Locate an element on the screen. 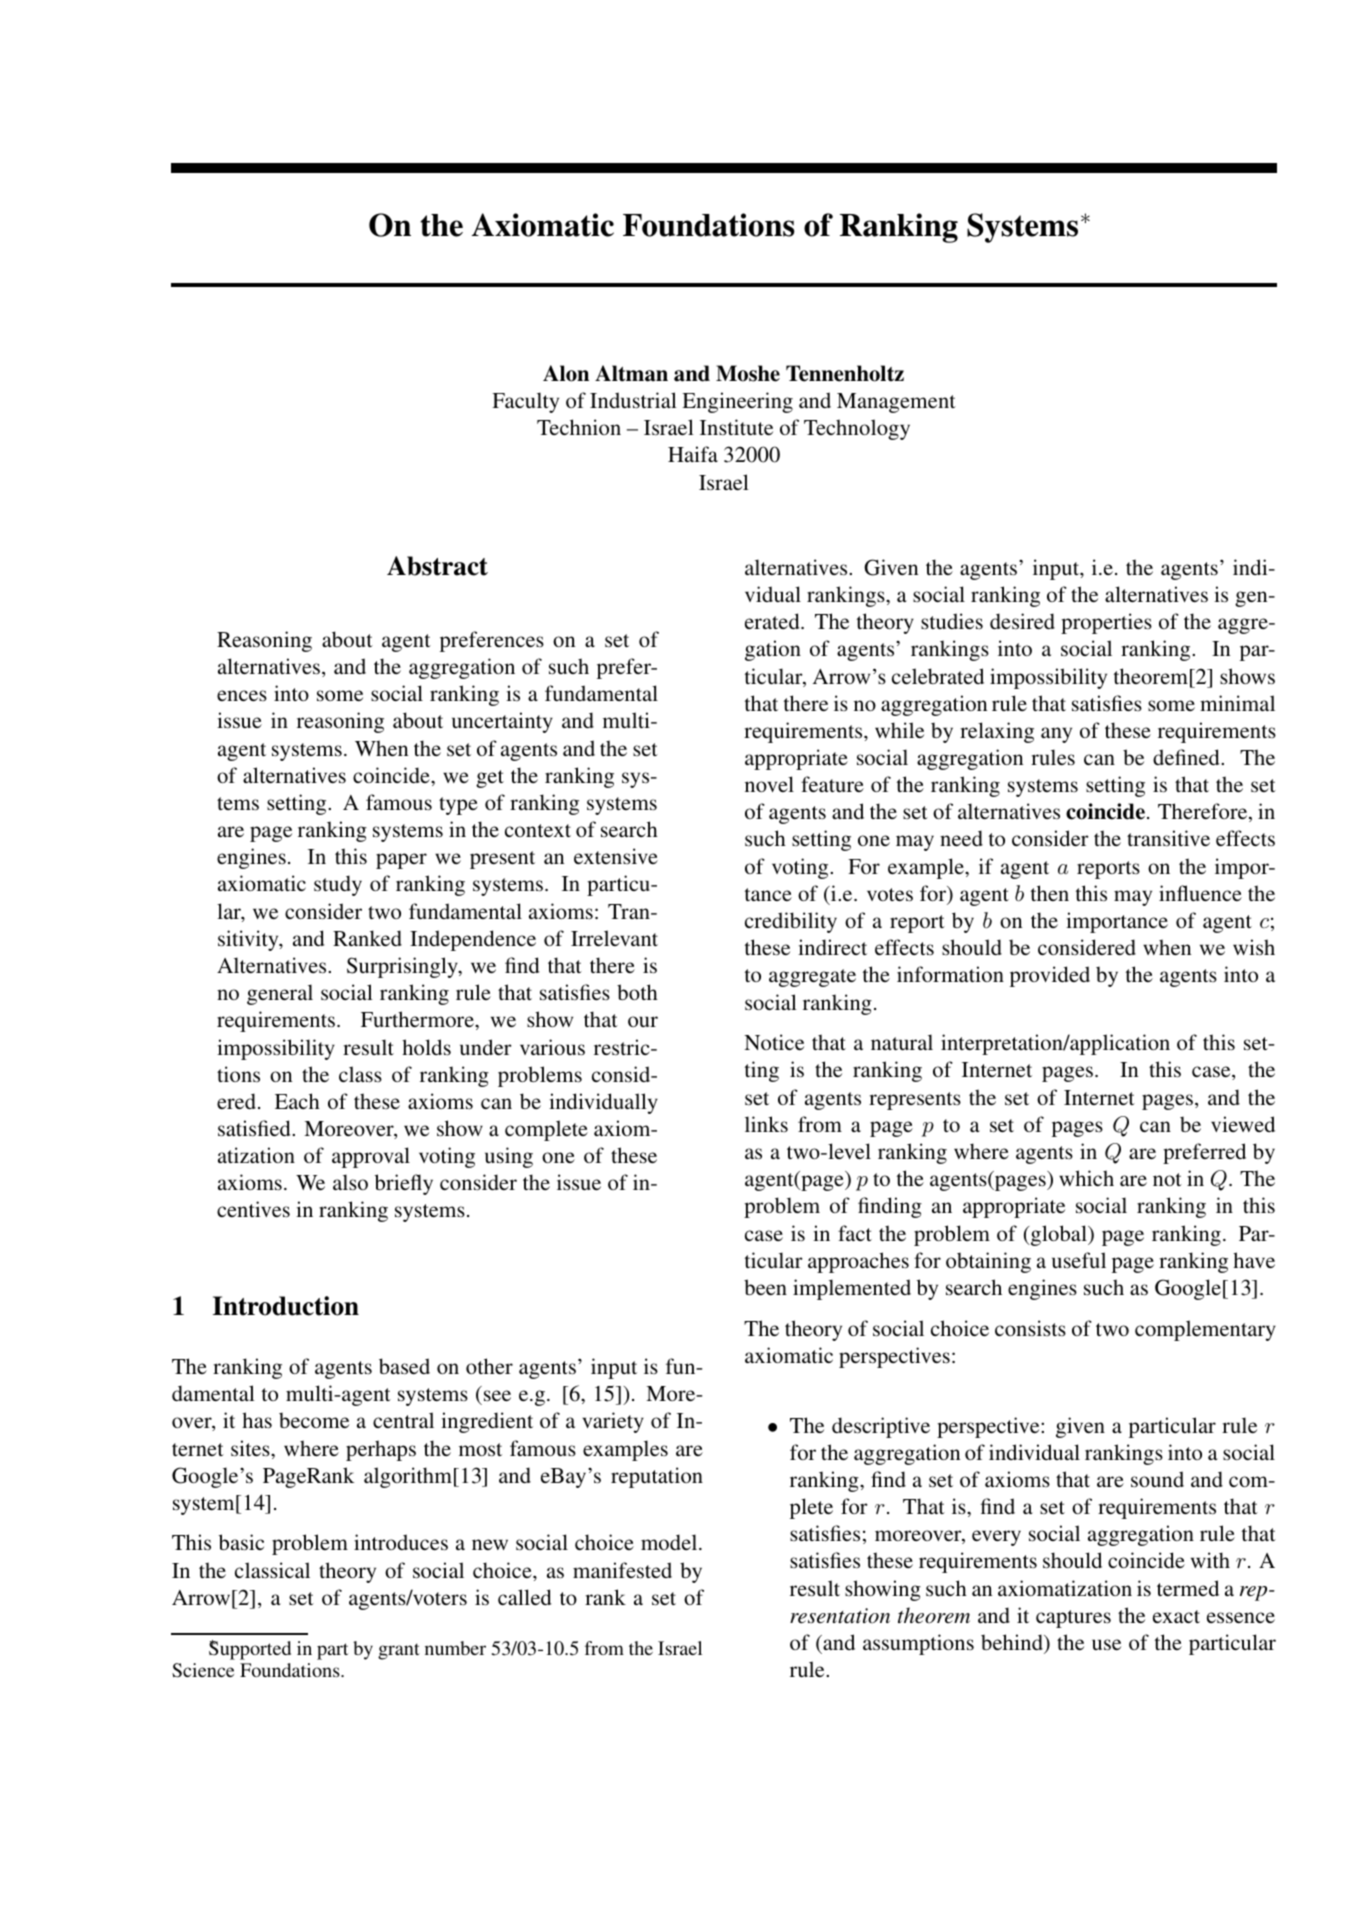  grant is located at coordinates (399, 1651).
